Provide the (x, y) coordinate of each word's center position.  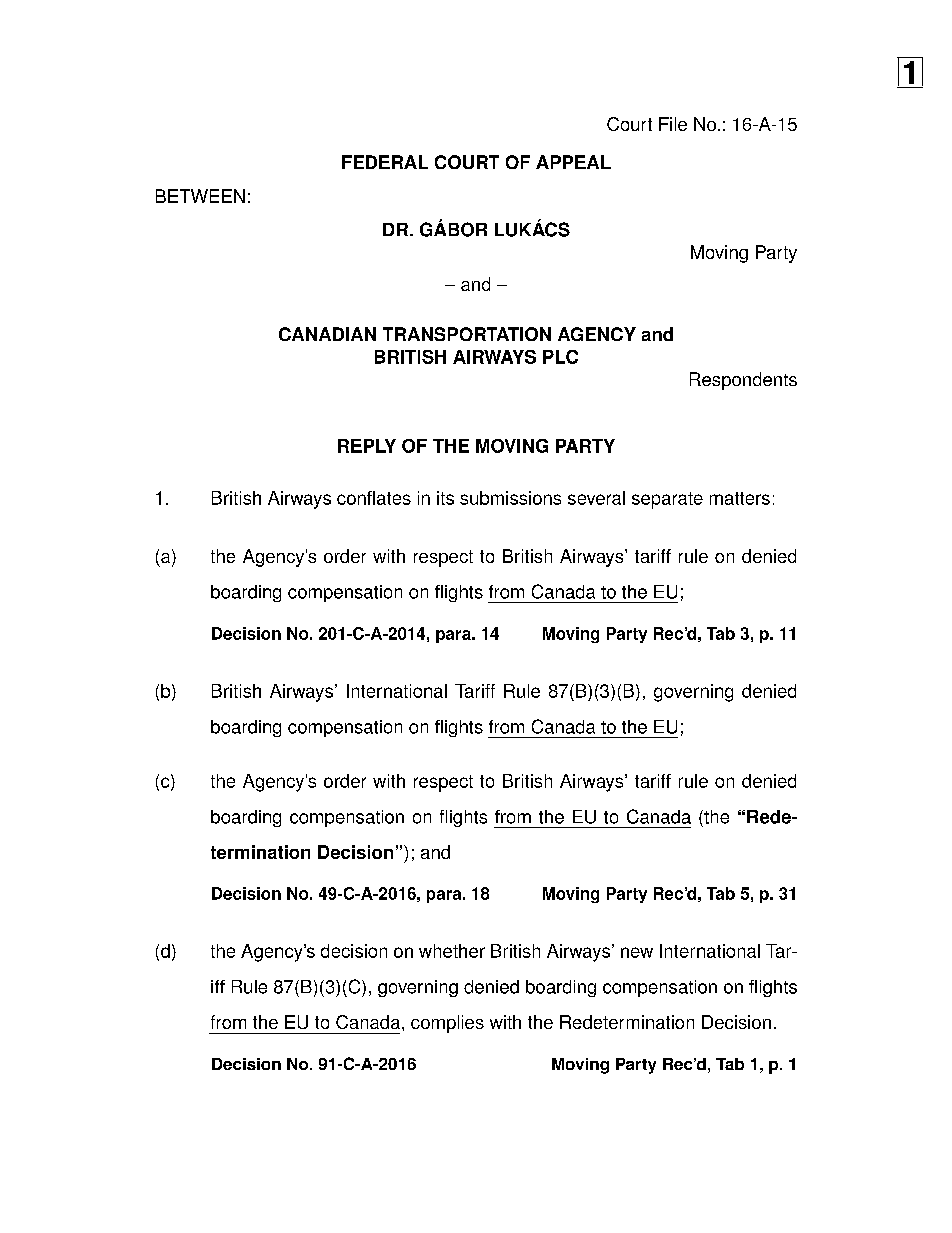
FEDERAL (385, 162)
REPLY (367, 446)
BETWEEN (200, 196)
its (445, 498)
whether (452, 951)
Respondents (743, 381)
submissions (510, 498)
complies (447, 1024)
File (673, 124)
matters (740, 498)
